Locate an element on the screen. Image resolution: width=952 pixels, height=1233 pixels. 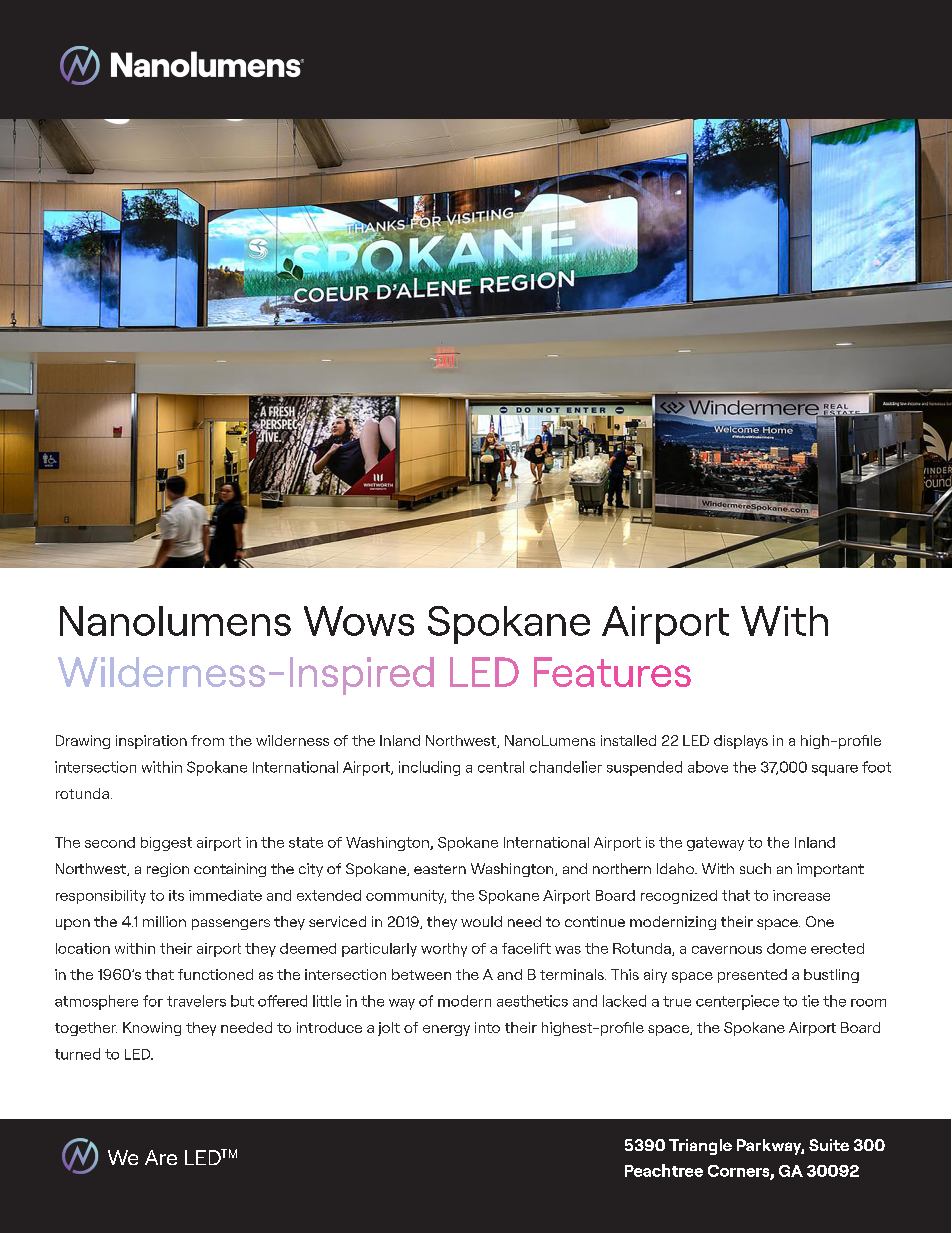
its is located at coordinates (176, 895).
